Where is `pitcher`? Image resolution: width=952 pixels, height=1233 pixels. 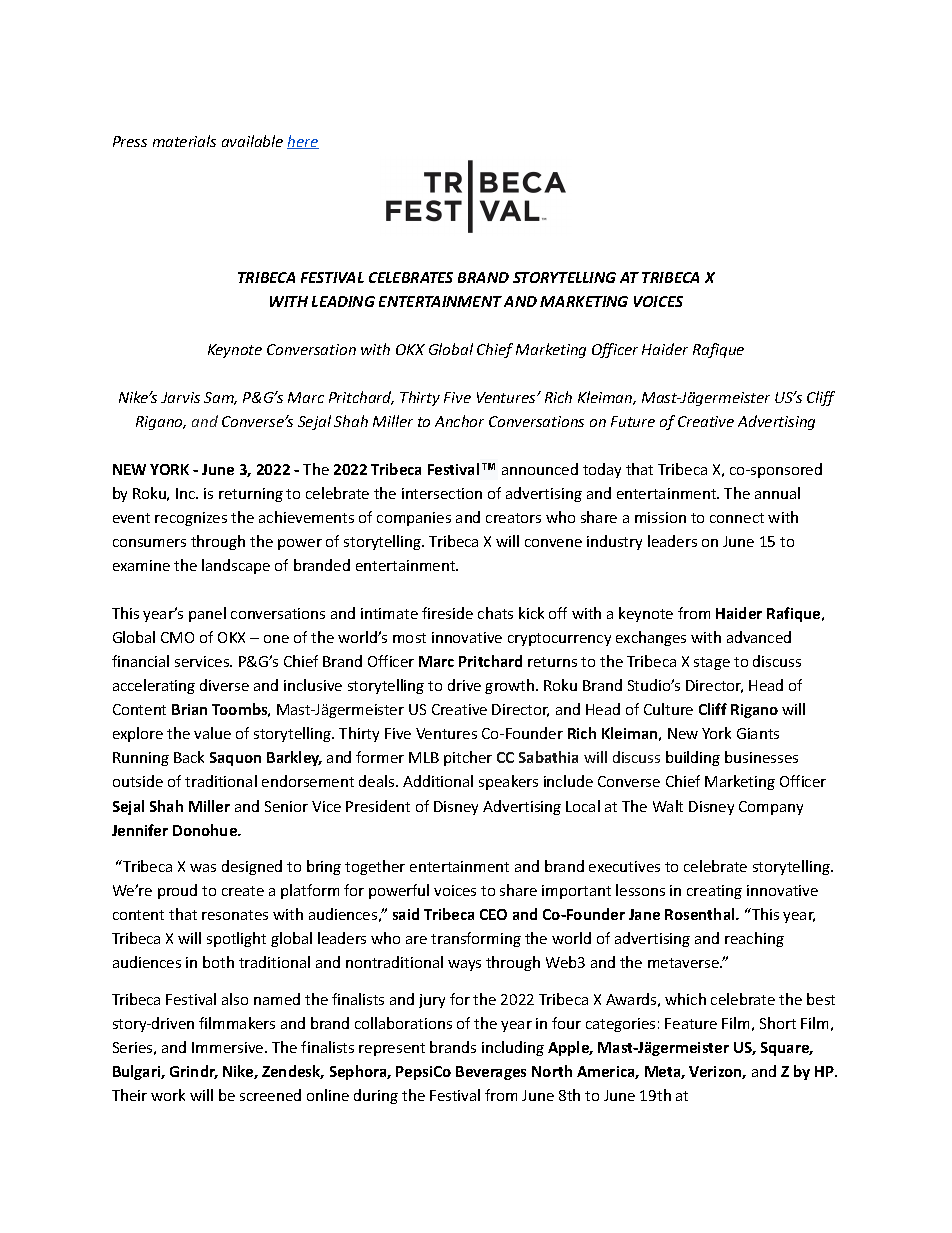 pitcher is located at coordinates (468, 758).
